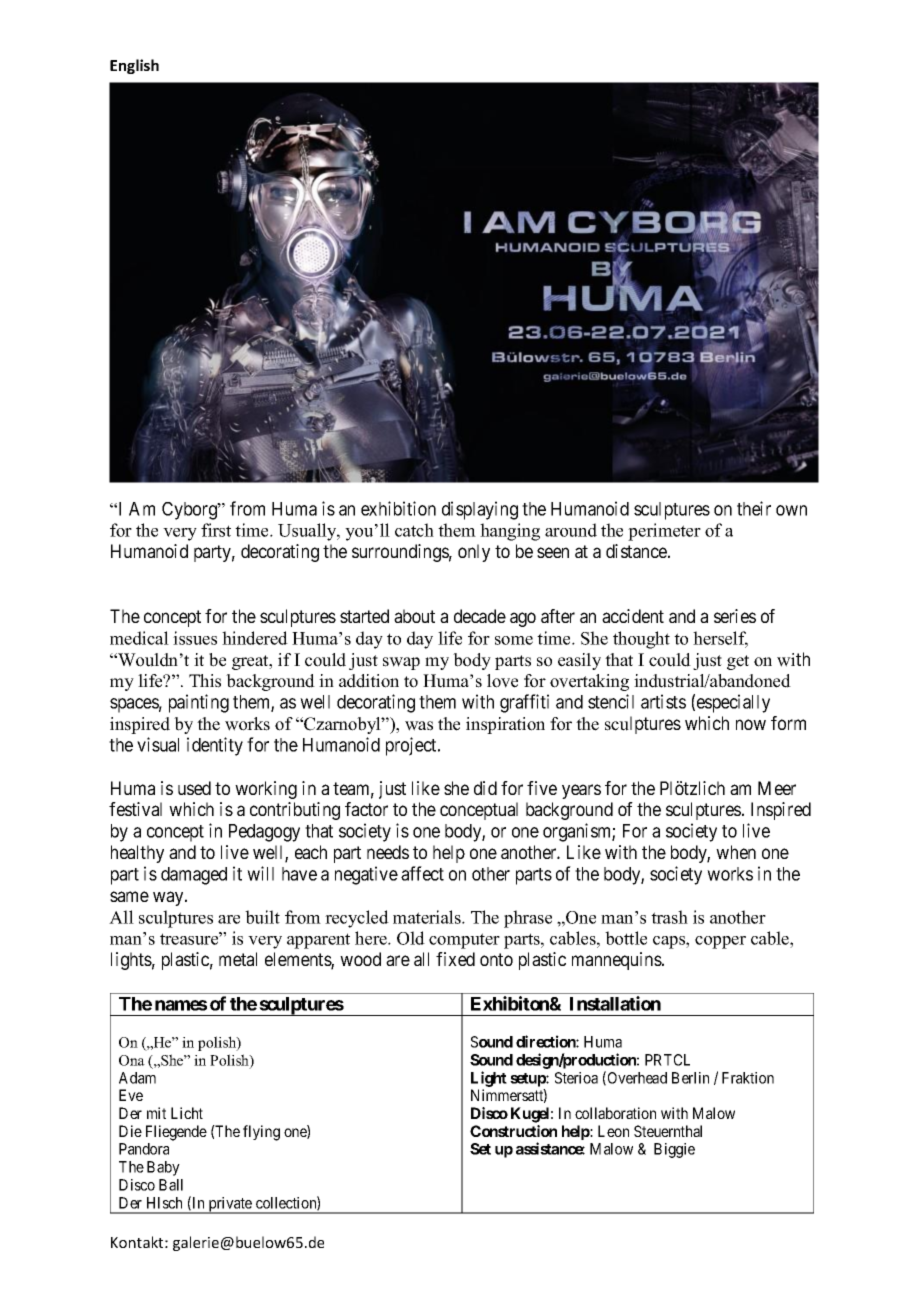  I want to click on perimeter, so click(664, 532).
